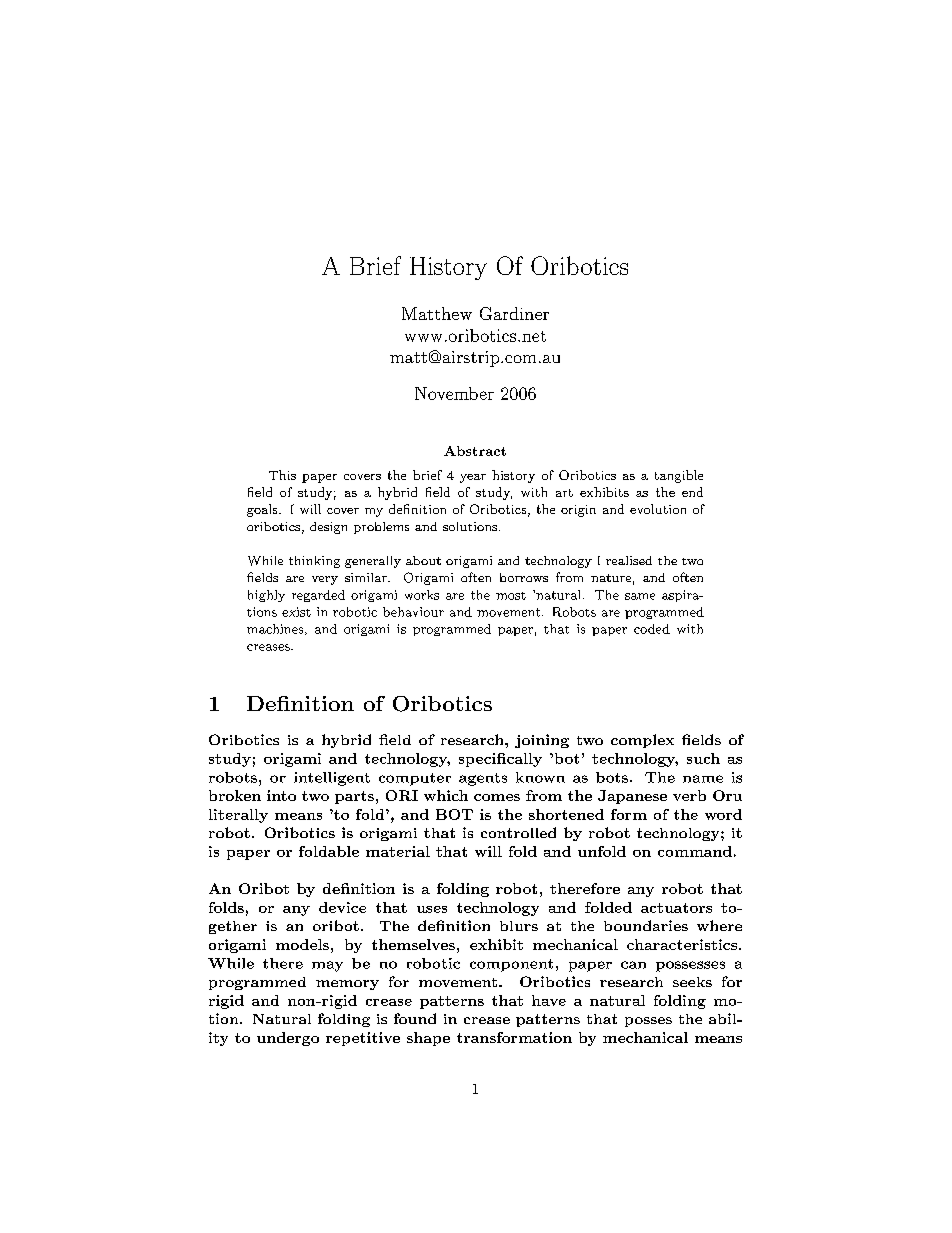 The height and width of the page is (1233, 952). I want to click on undergo, so click(288, 1039).
